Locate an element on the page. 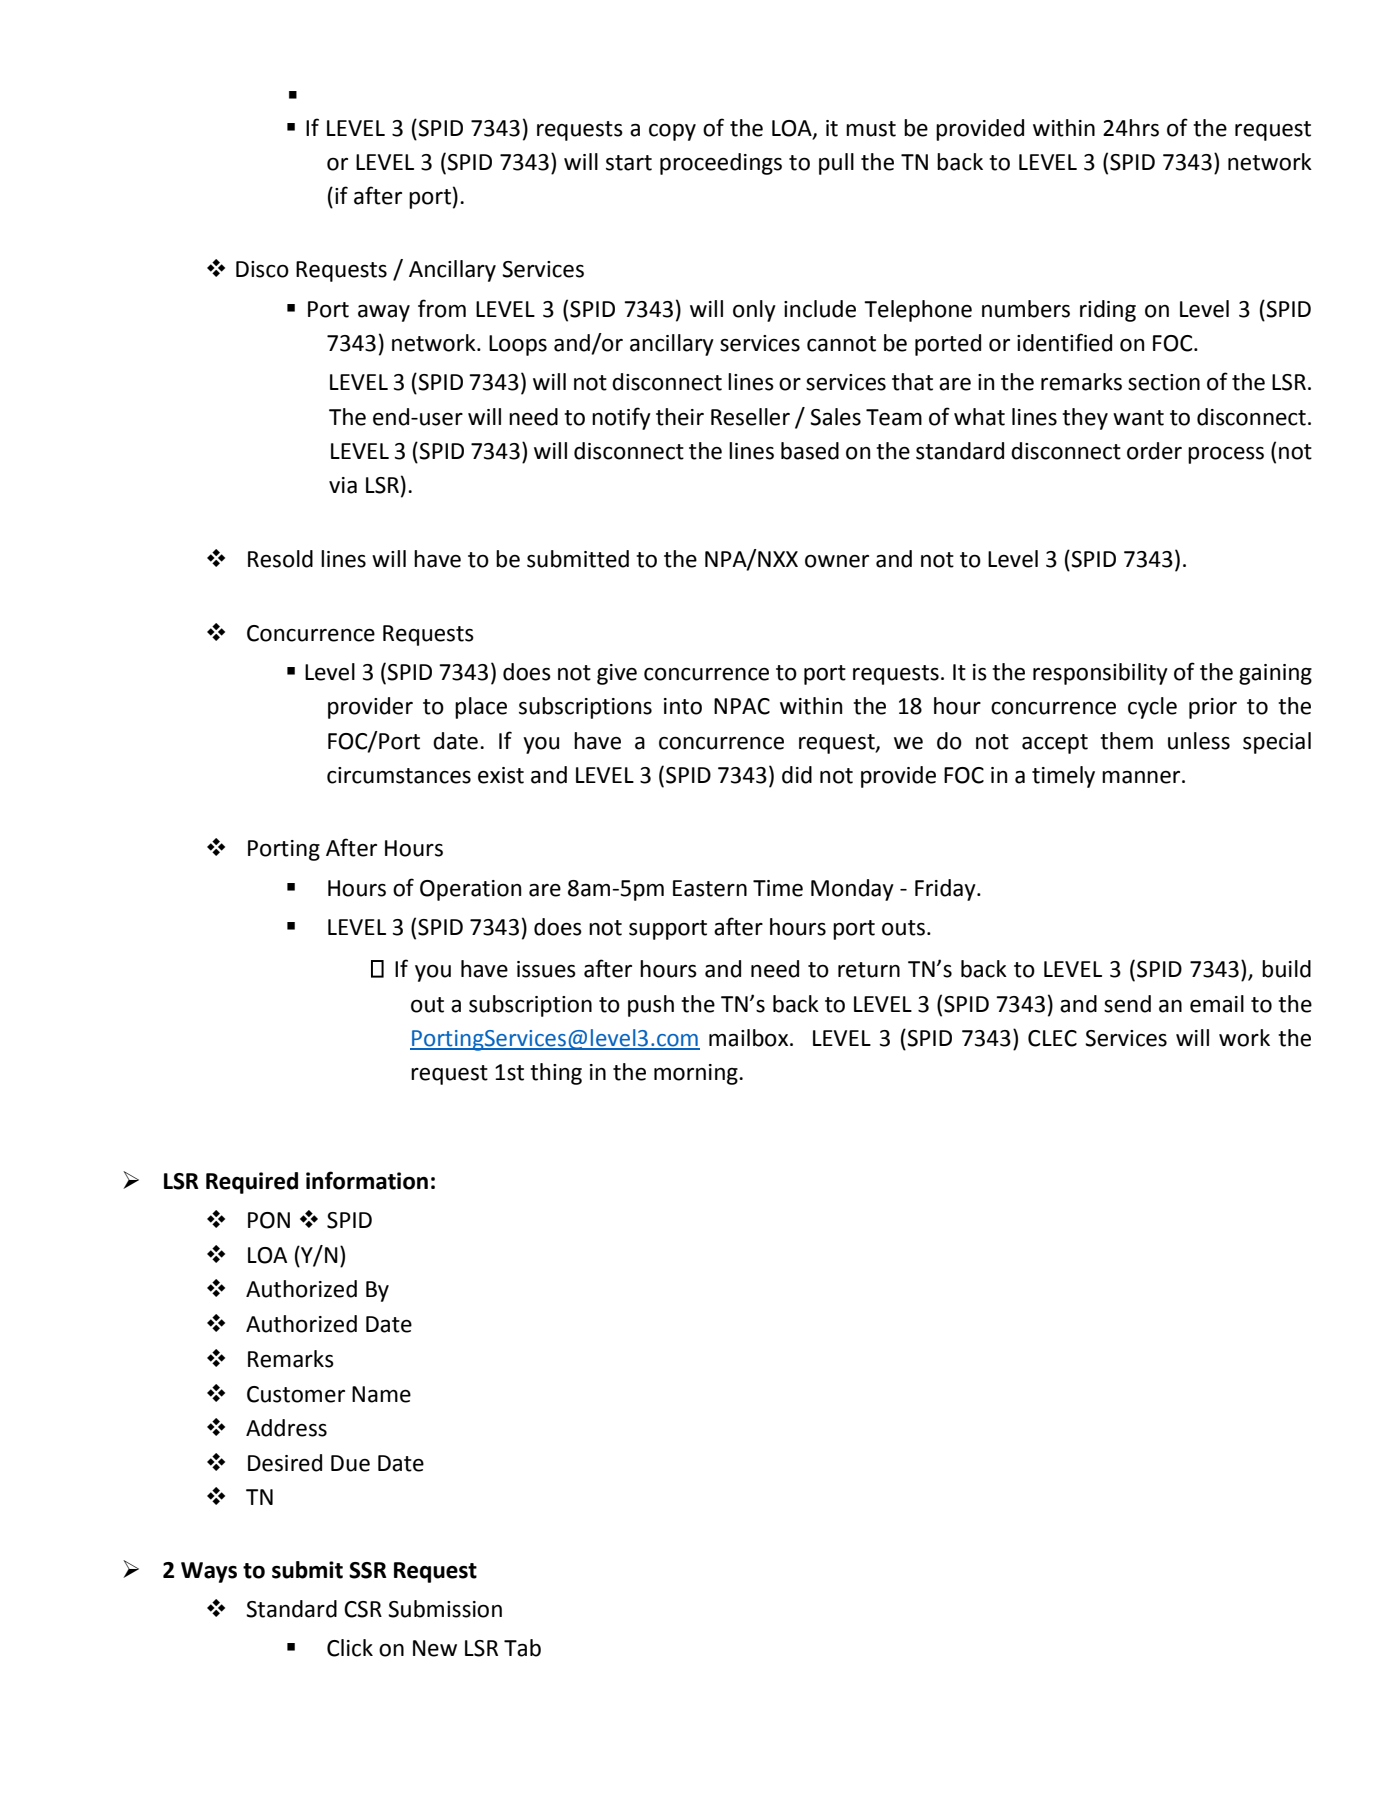  owner is located at coordinates (837, 561).
